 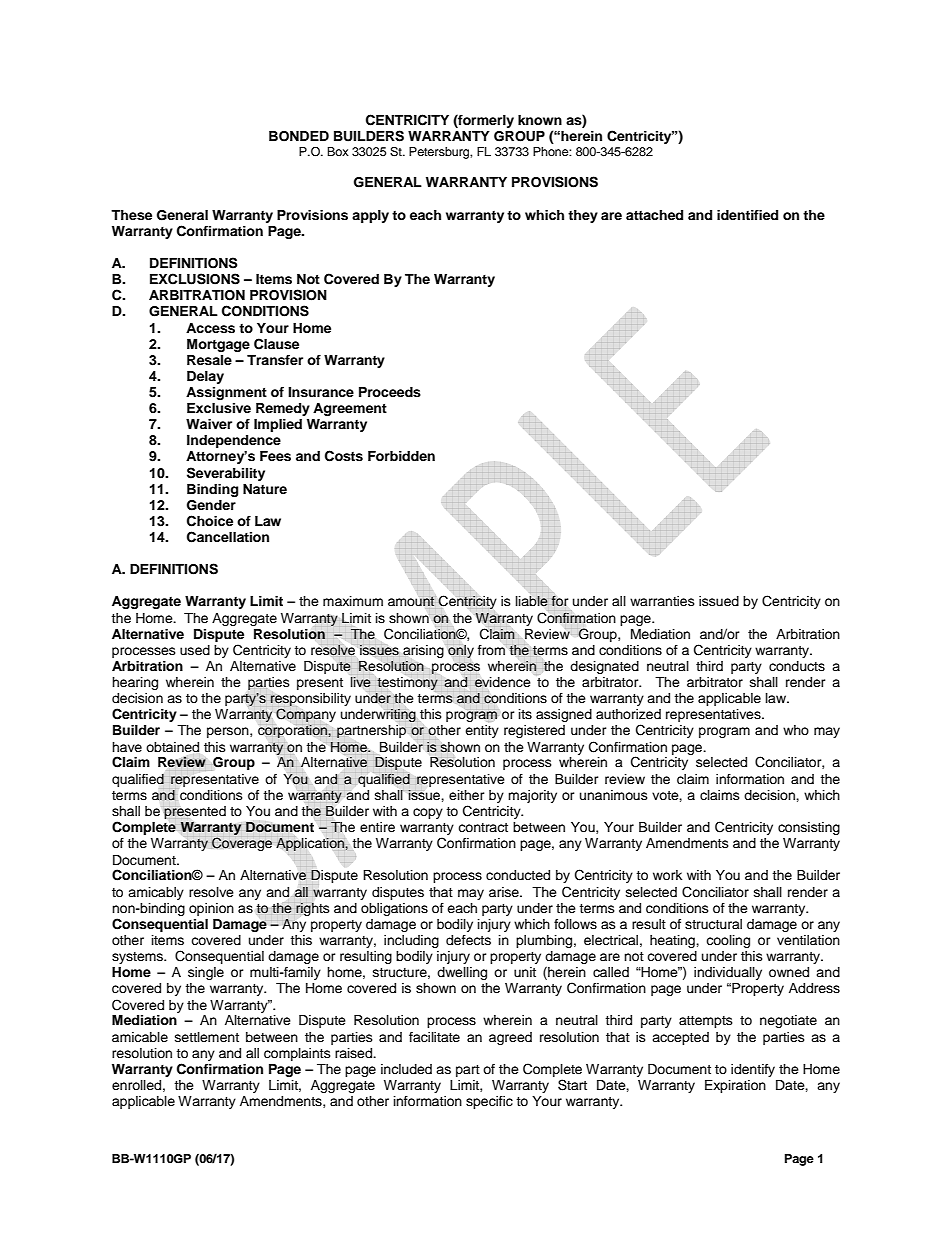 I want to click on specific, so click(x=489, y=1102).
